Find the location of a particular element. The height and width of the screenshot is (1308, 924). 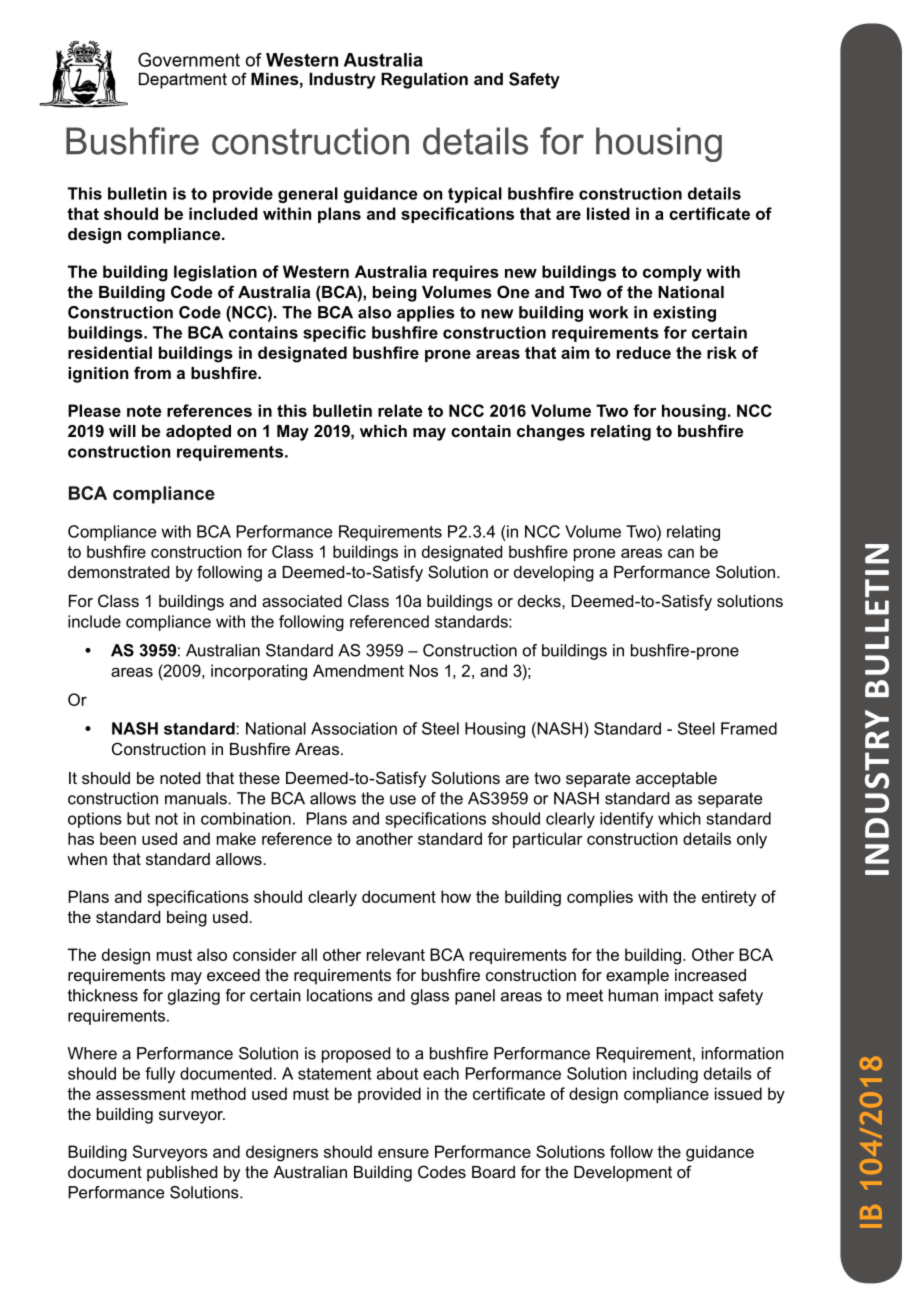

Framed is located at coordinates (749, 728).
